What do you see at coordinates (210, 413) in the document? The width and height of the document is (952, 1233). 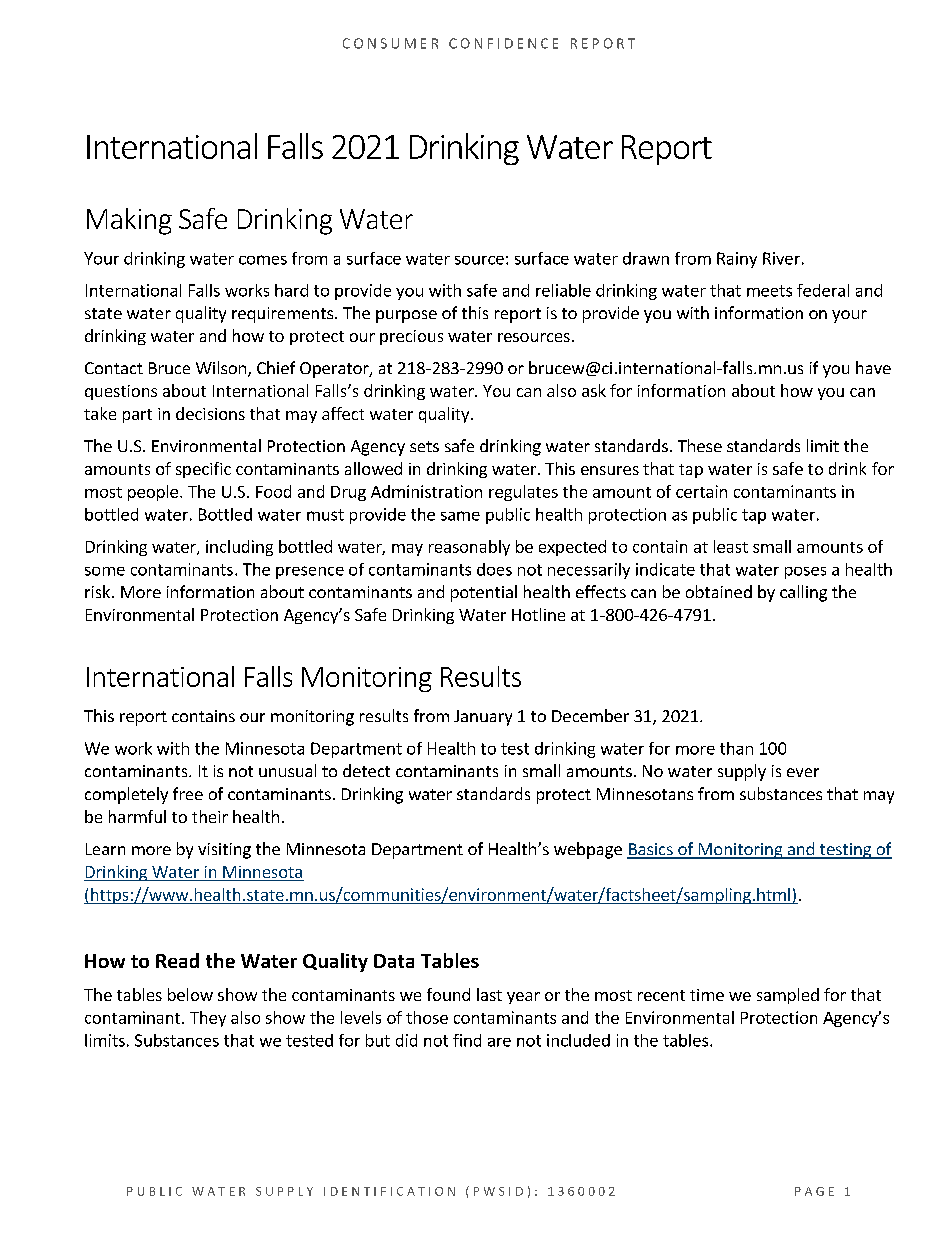 I see `decisions` at bounding box center [210, 413].
